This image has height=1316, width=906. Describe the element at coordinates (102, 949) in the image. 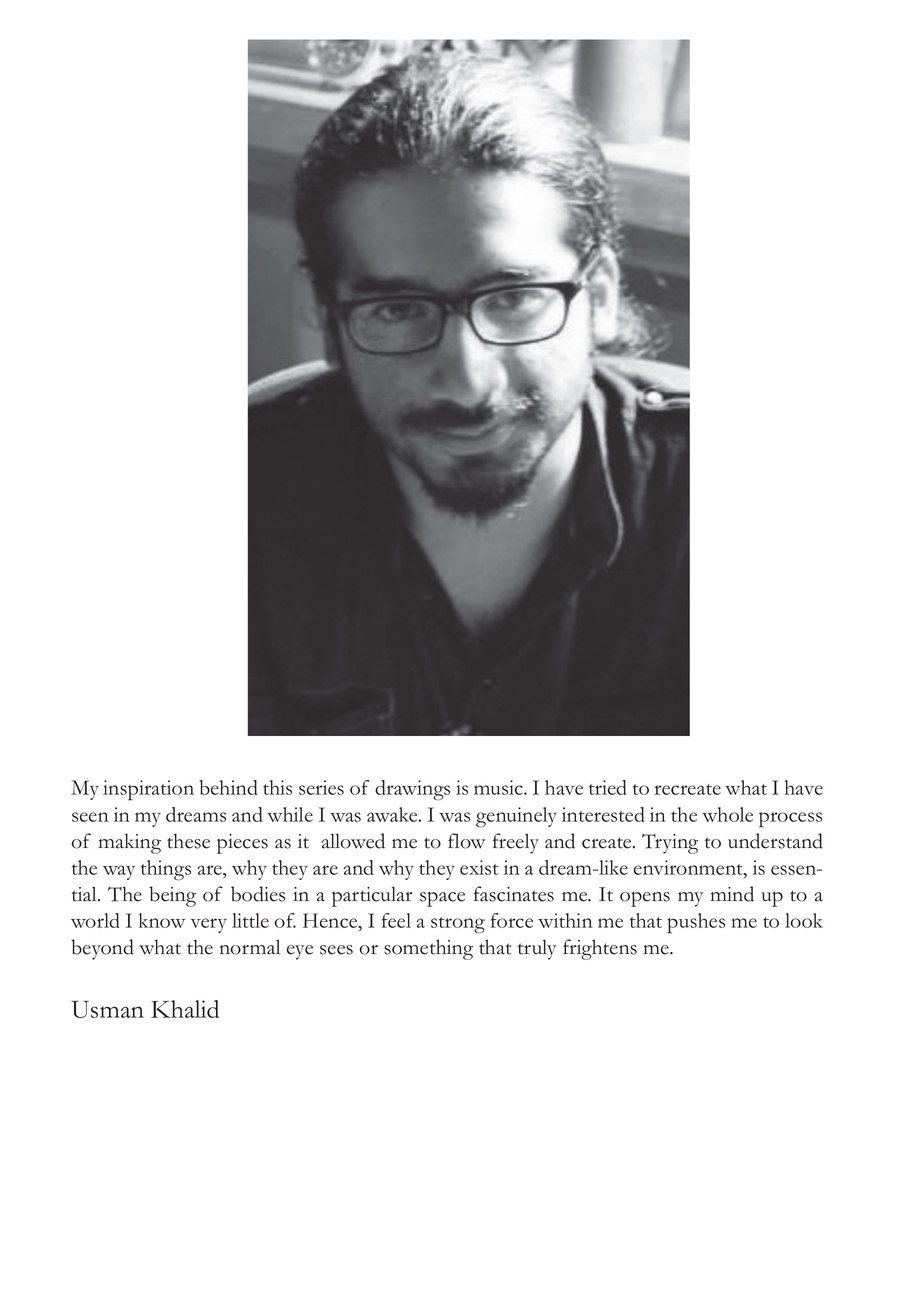

I see `beyond` at that location.
